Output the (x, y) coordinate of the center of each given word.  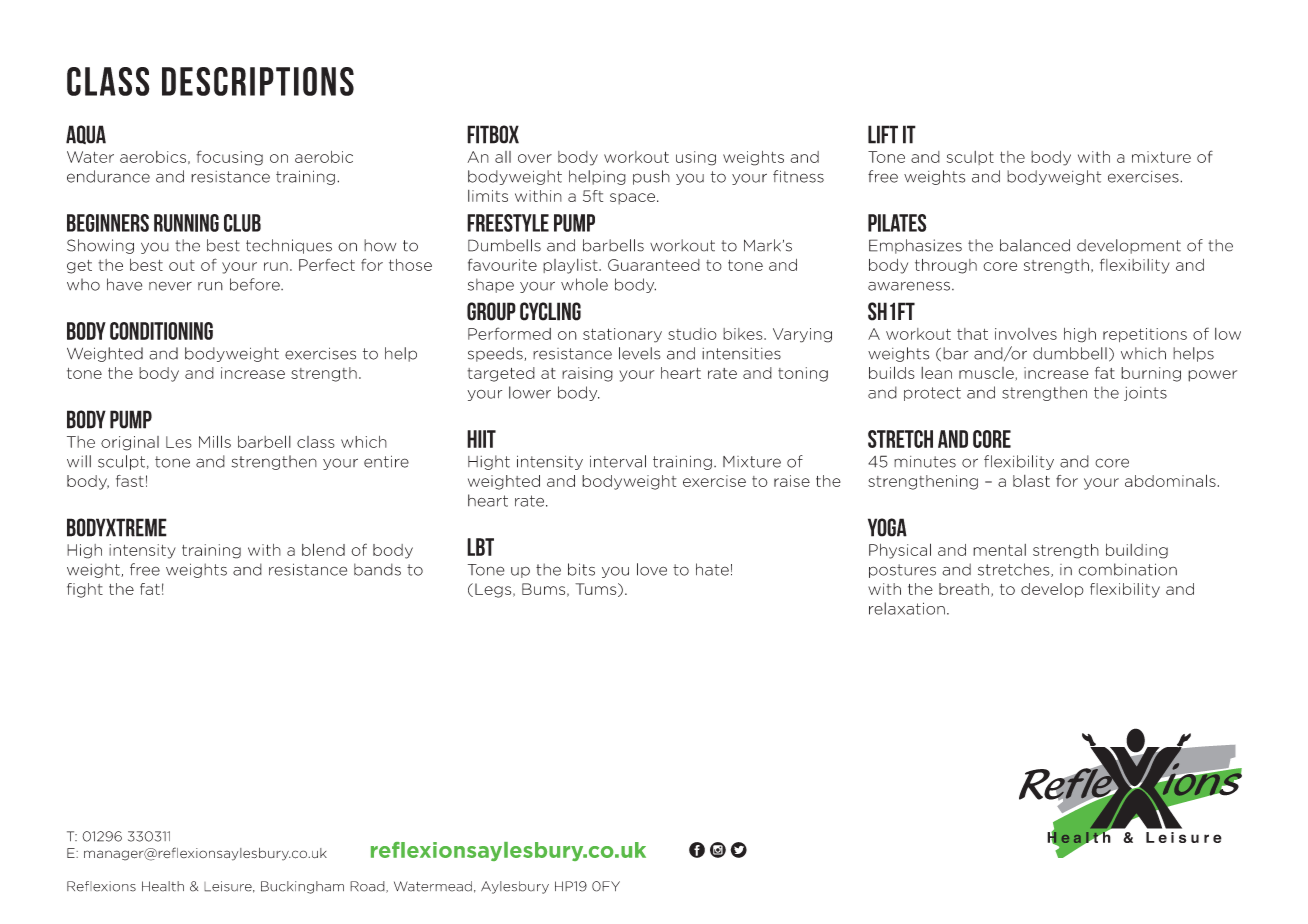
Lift (883, 134)
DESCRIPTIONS (258, 81)
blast (1031, 481)
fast (130, 481)
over (535, 158)
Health (163, 886)
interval (618, 461)
